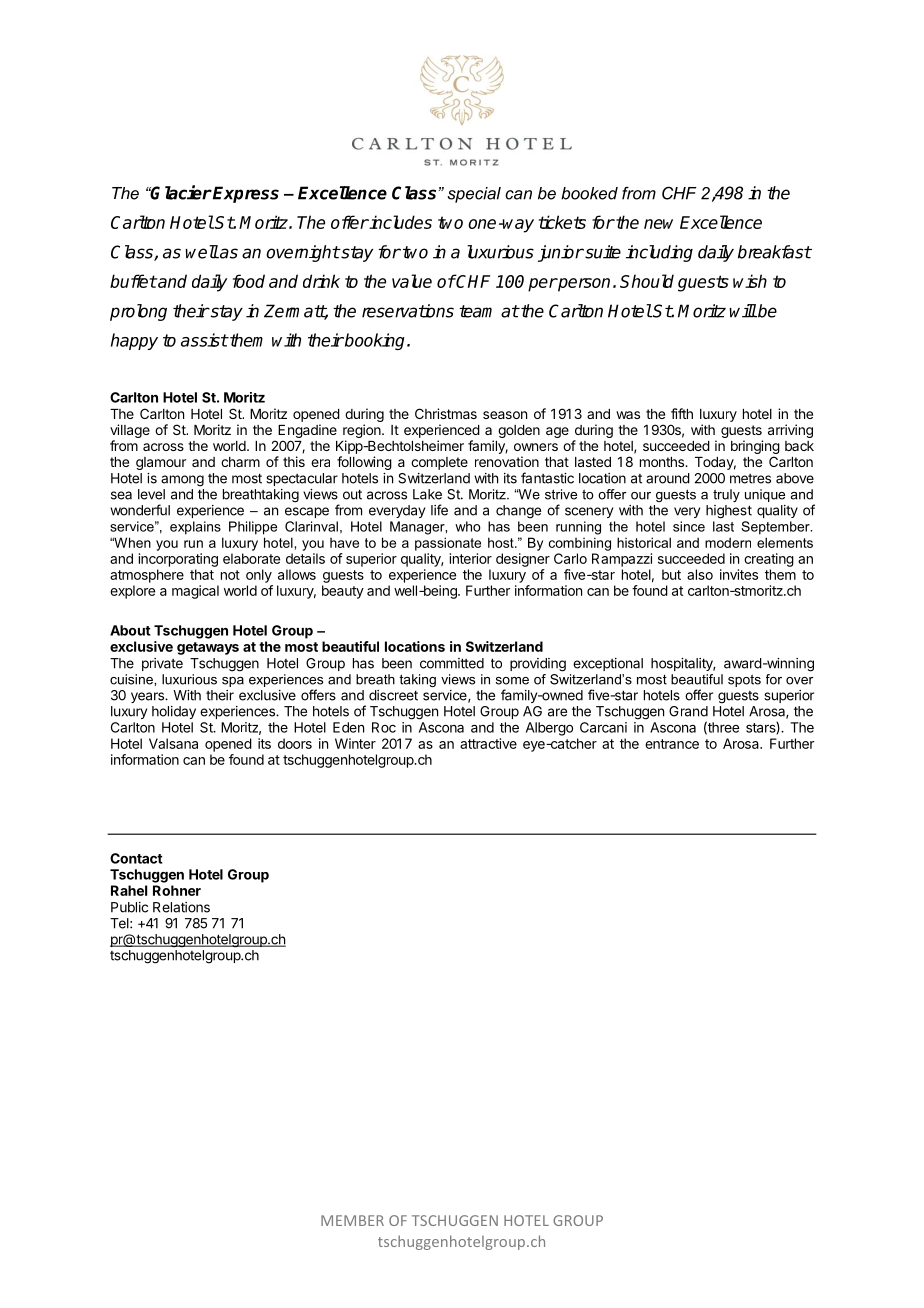 The height and width of the screenshot is (1308, 924). What do you see at coordinates (474, 195) in the screenshot?
I see `special` at bounding box center [474, 195].
